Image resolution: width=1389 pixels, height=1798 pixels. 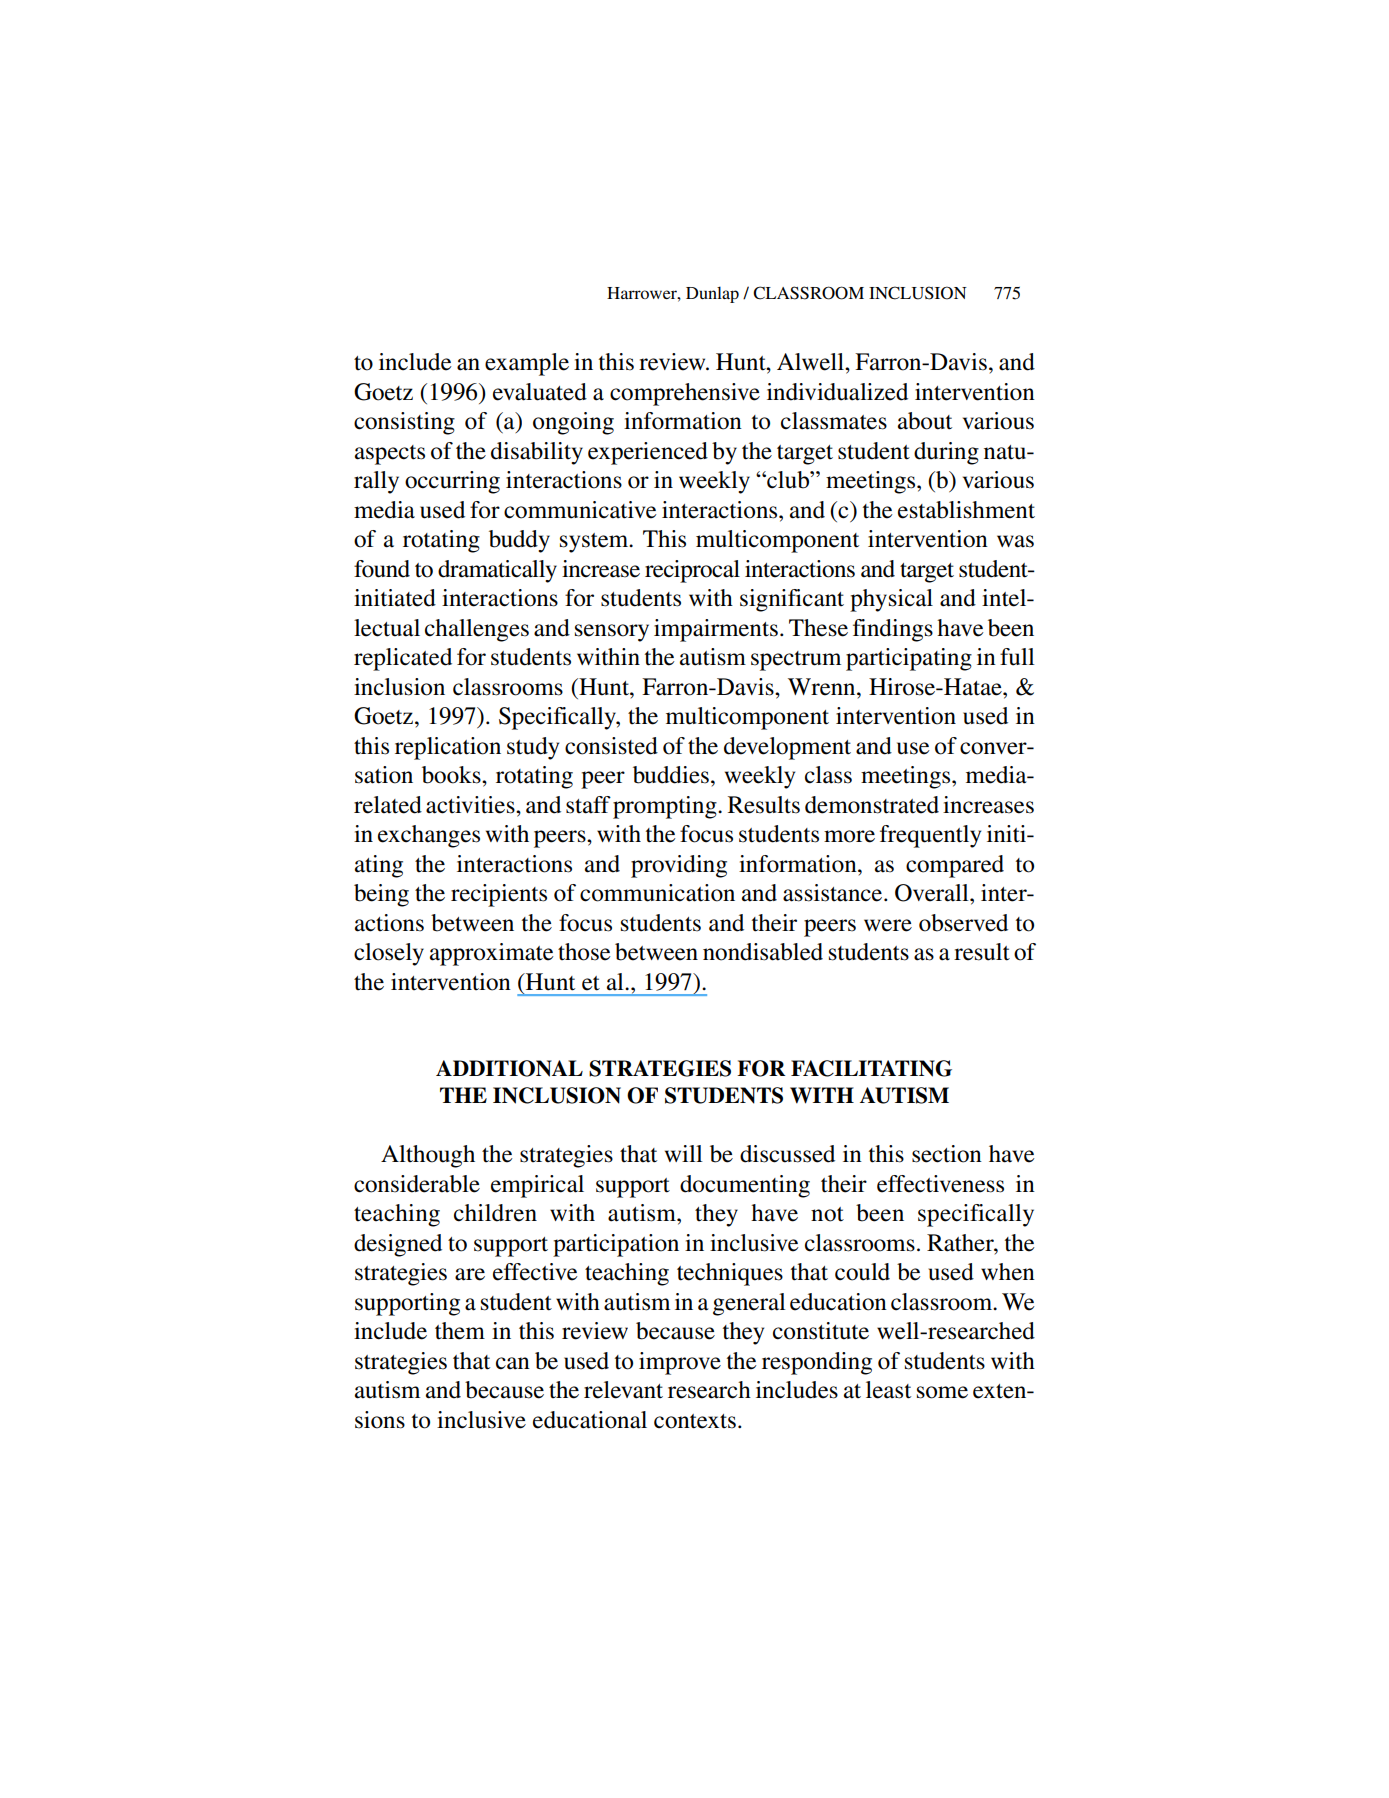 What do you see at coordinates (712, 294) in the screenshot?
I see `Dunlap` at bounding box center [712, 294].
